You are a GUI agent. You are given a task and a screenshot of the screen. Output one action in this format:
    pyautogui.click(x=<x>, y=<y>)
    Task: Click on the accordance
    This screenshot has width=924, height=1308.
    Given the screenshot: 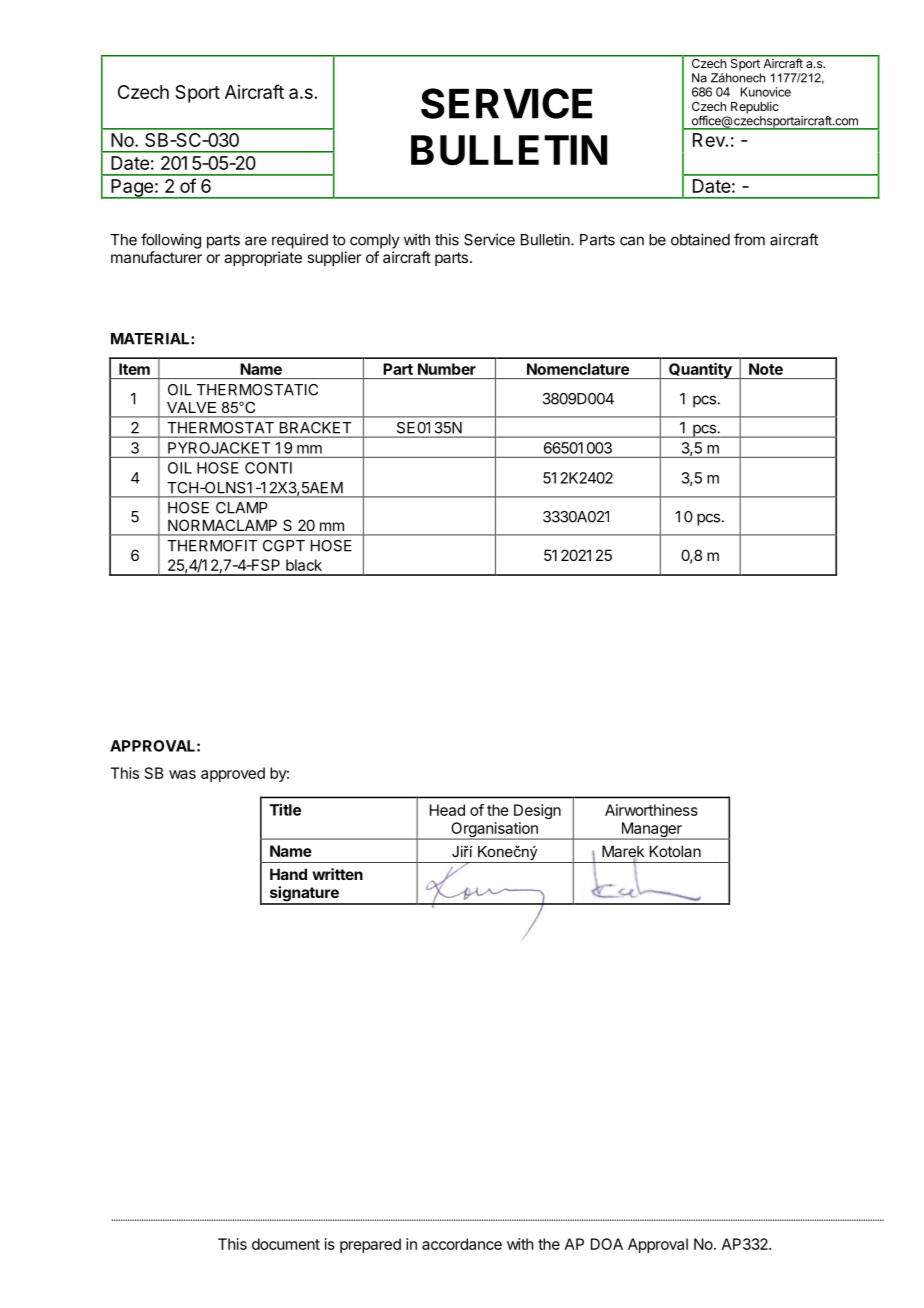 What is the action you would take?
    pyautogui.click(x=462, y=1244)
